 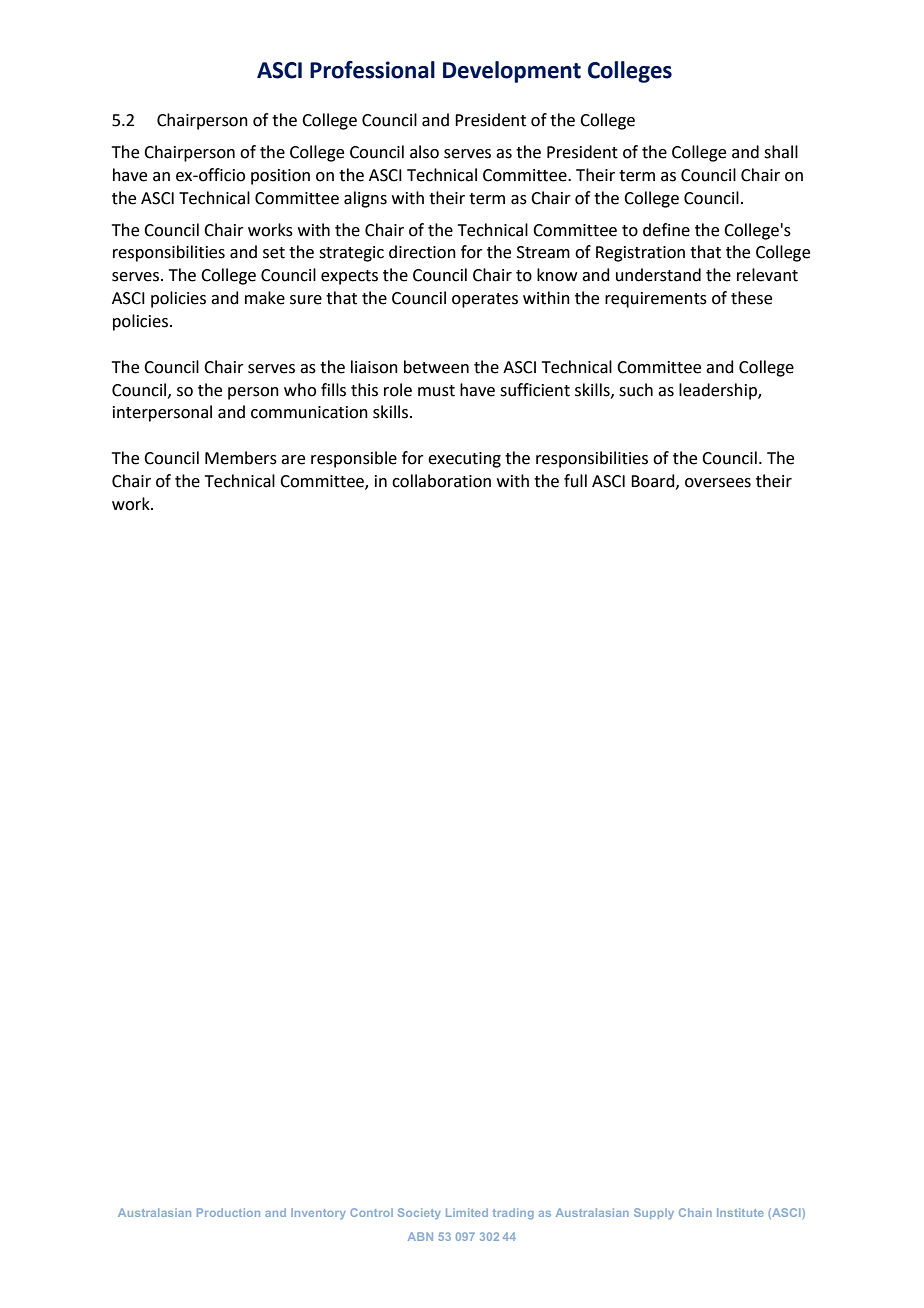 What do you see at coordinates (513, 1213) in the image?
I see `trading` at bounding box center [513, 1213].
